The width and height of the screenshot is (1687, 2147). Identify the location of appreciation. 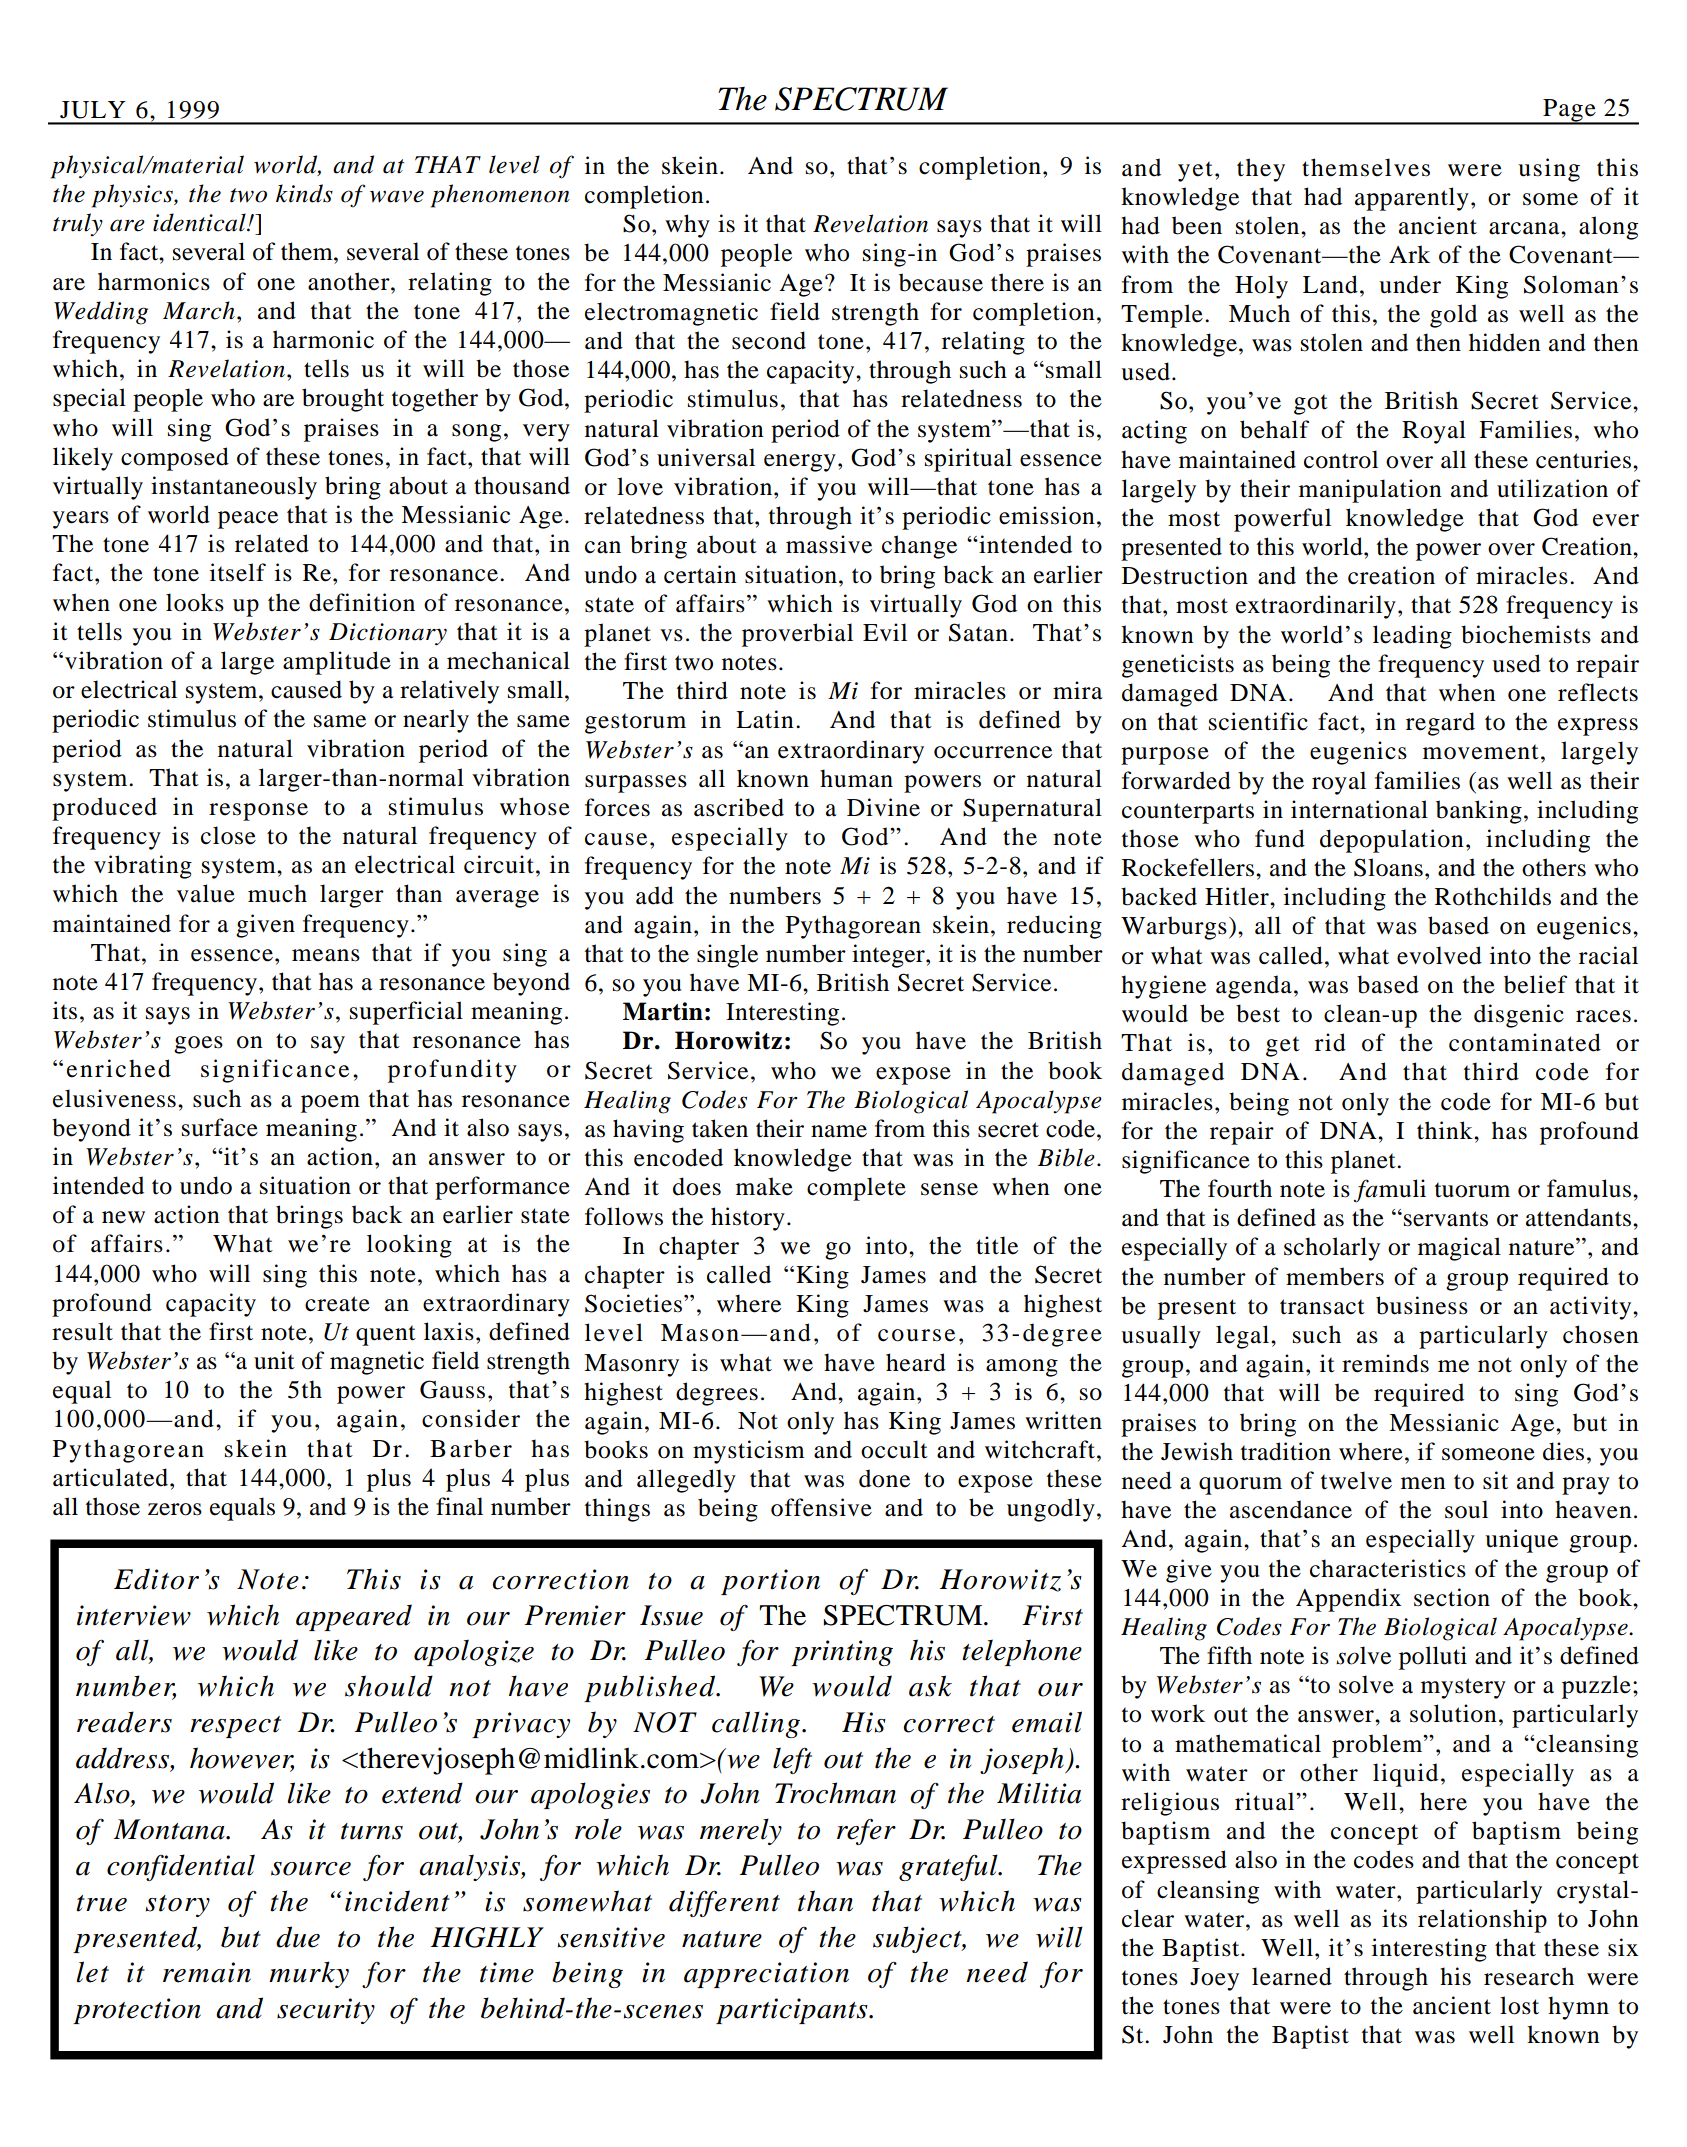
(766, 1975).
